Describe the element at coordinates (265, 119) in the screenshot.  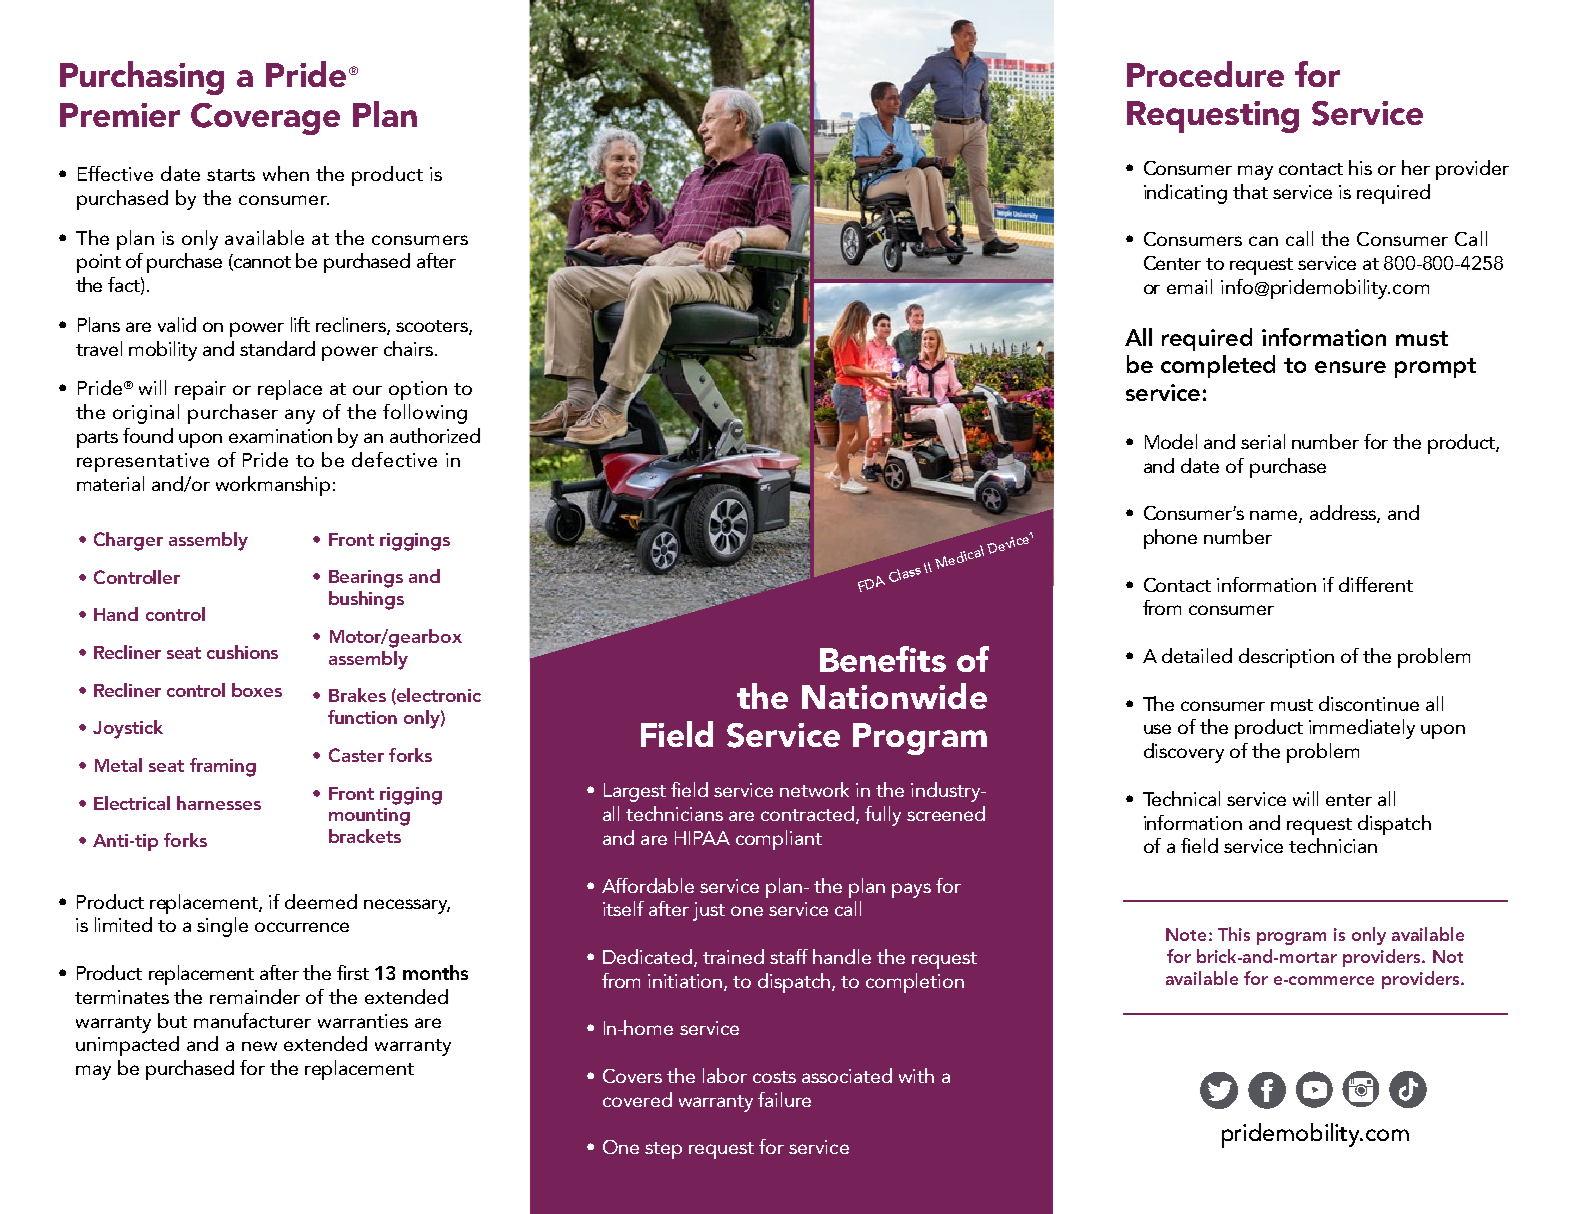
I see `Coverage` at that location.
